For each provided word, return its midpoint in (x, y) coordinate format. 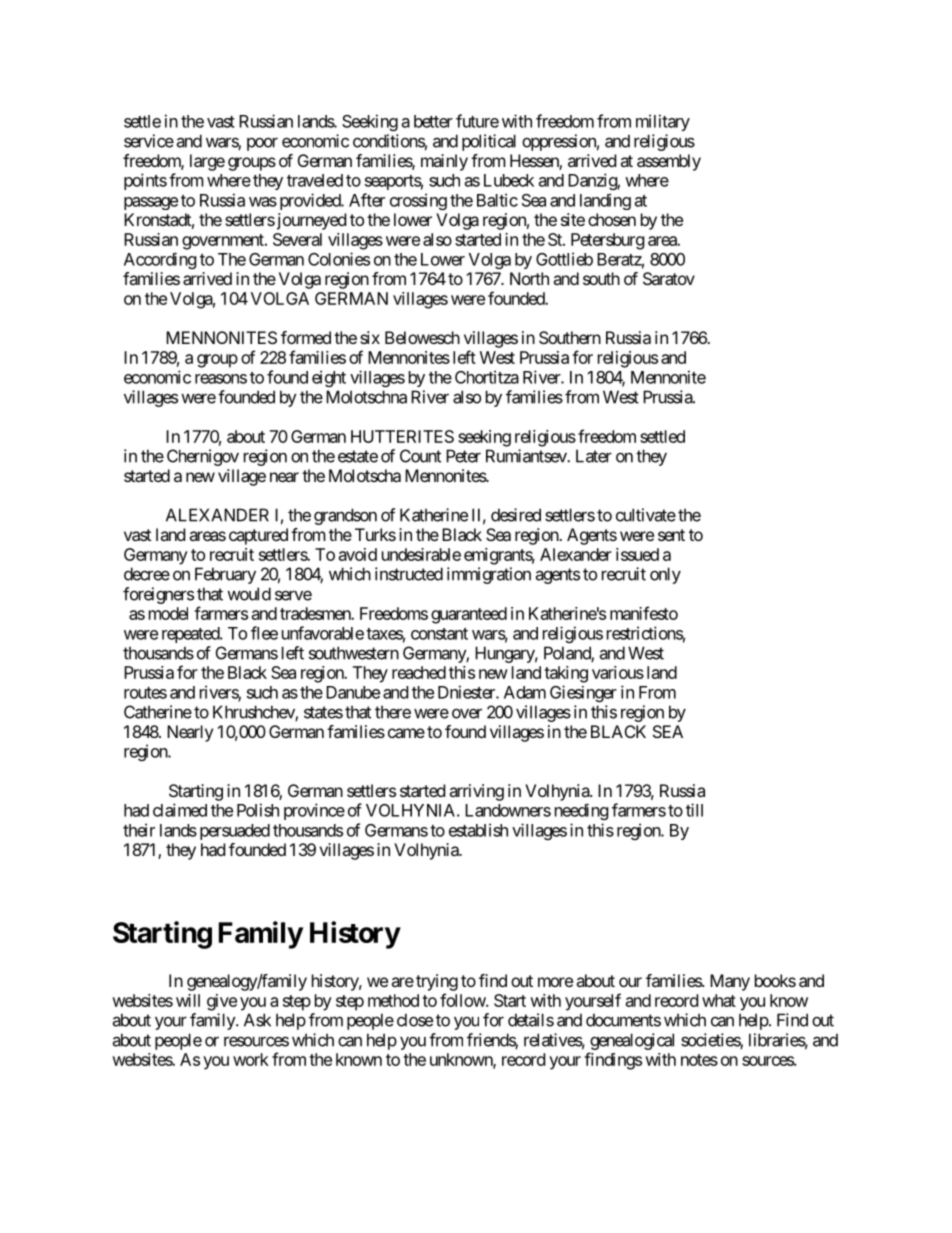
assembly (669, 162)
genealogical (632, 1041)
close (415, 1020)
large (207, 162)
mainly (444, 162)
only (665, 575)
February (225, 575)
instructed (409, 574)
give (222, 1002)
